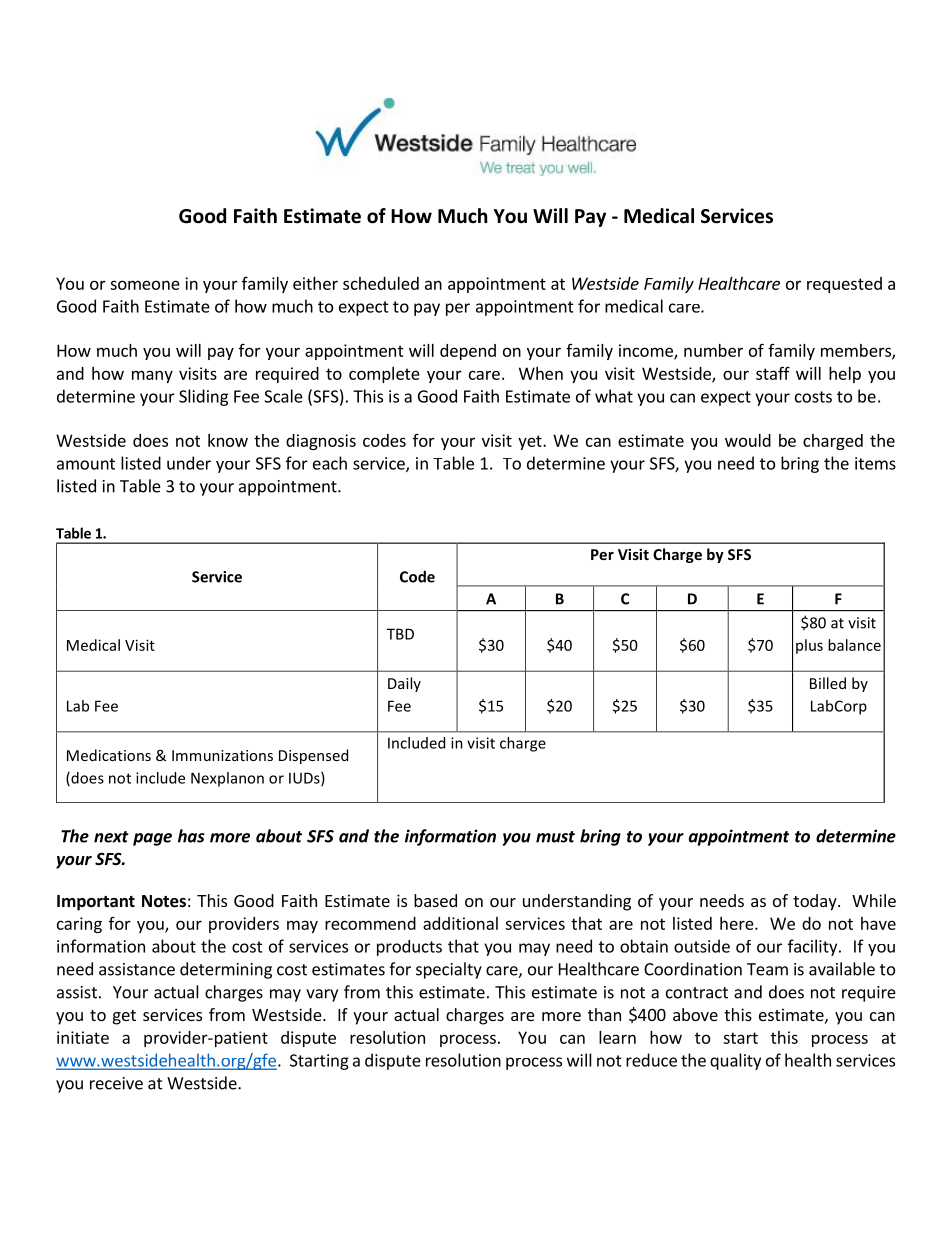 This image has width=952, height=1233. Describe the element at coordinates (116, 1083) in the image. I see `receive` at that location.
